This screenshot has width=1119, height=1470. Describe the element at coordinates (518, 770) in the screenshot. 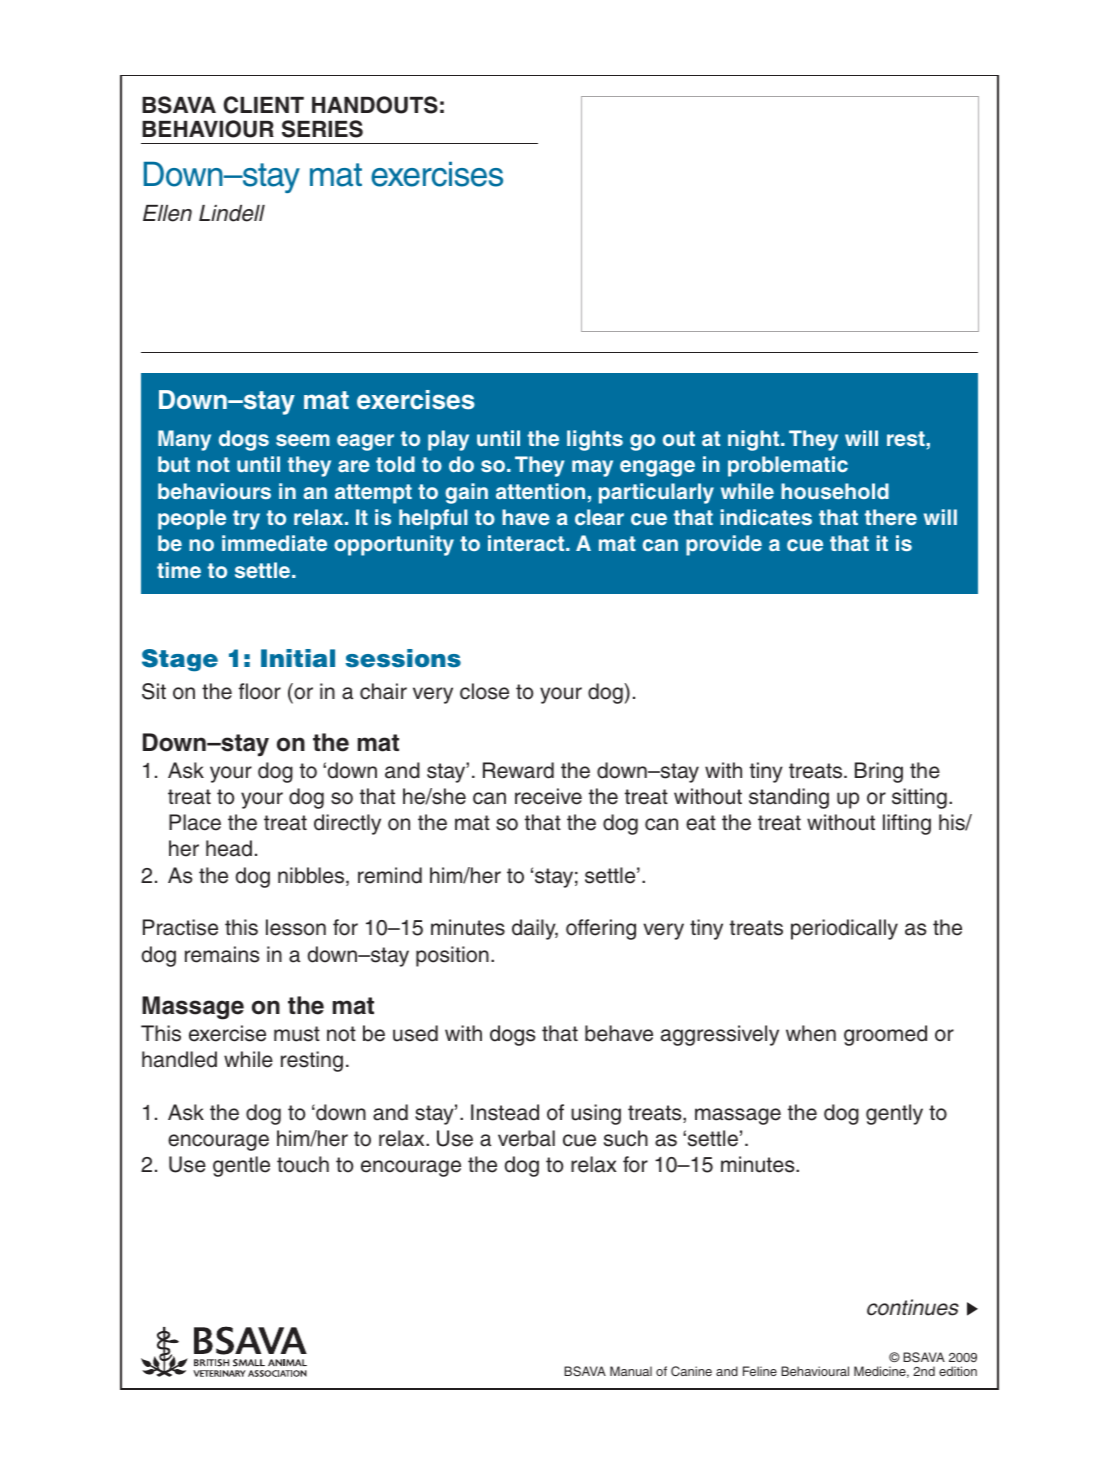

I see `Reward` at that location.
